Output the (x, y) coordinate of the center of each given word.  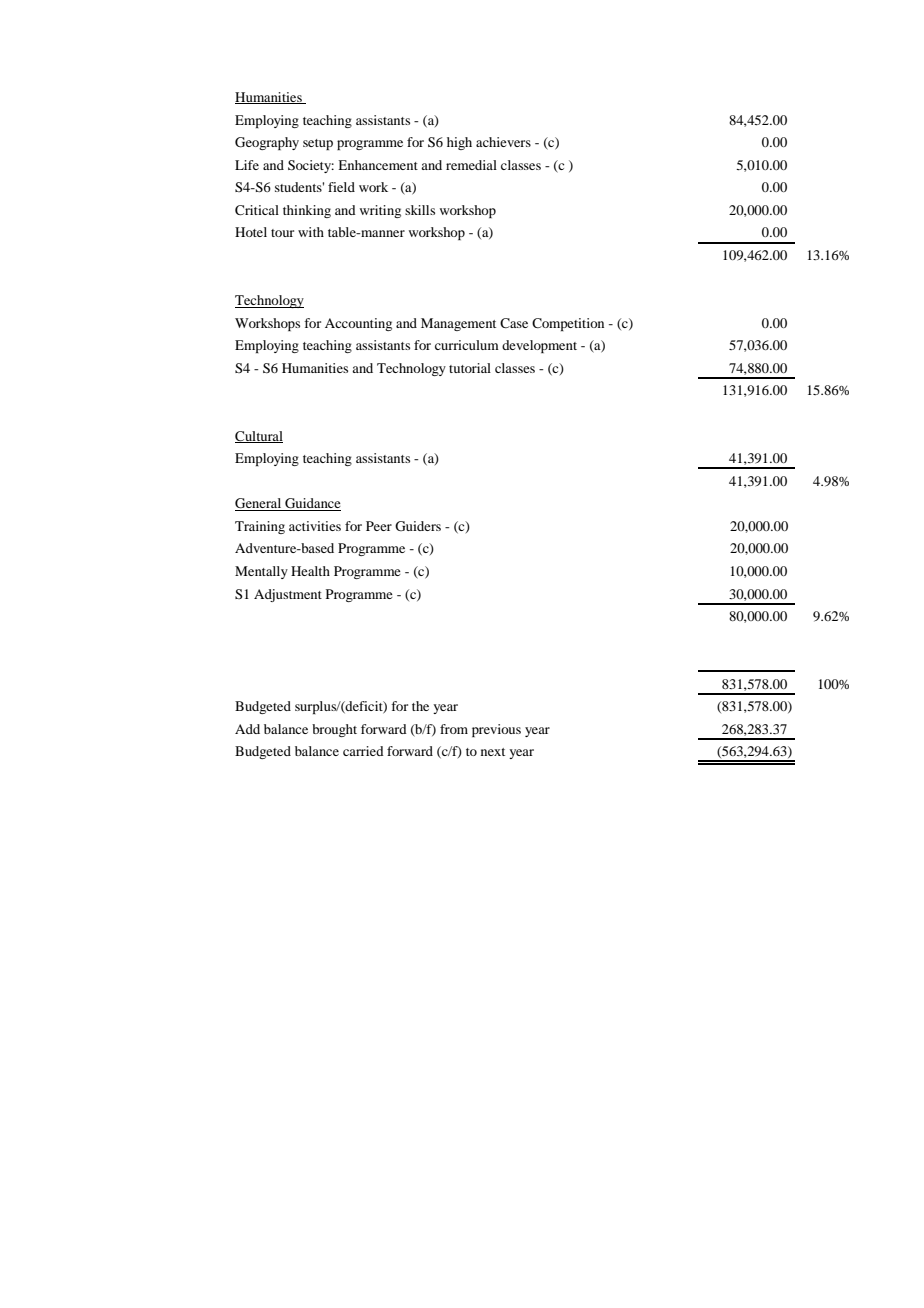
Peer (379, 526)
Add (247, 729)
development (539, 346)
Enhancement (378, 165)
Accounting (358, 324)
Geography (267, 143)
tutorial (470, 368)
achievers (503, 142)
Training (260, 527)
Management (458, 324)
